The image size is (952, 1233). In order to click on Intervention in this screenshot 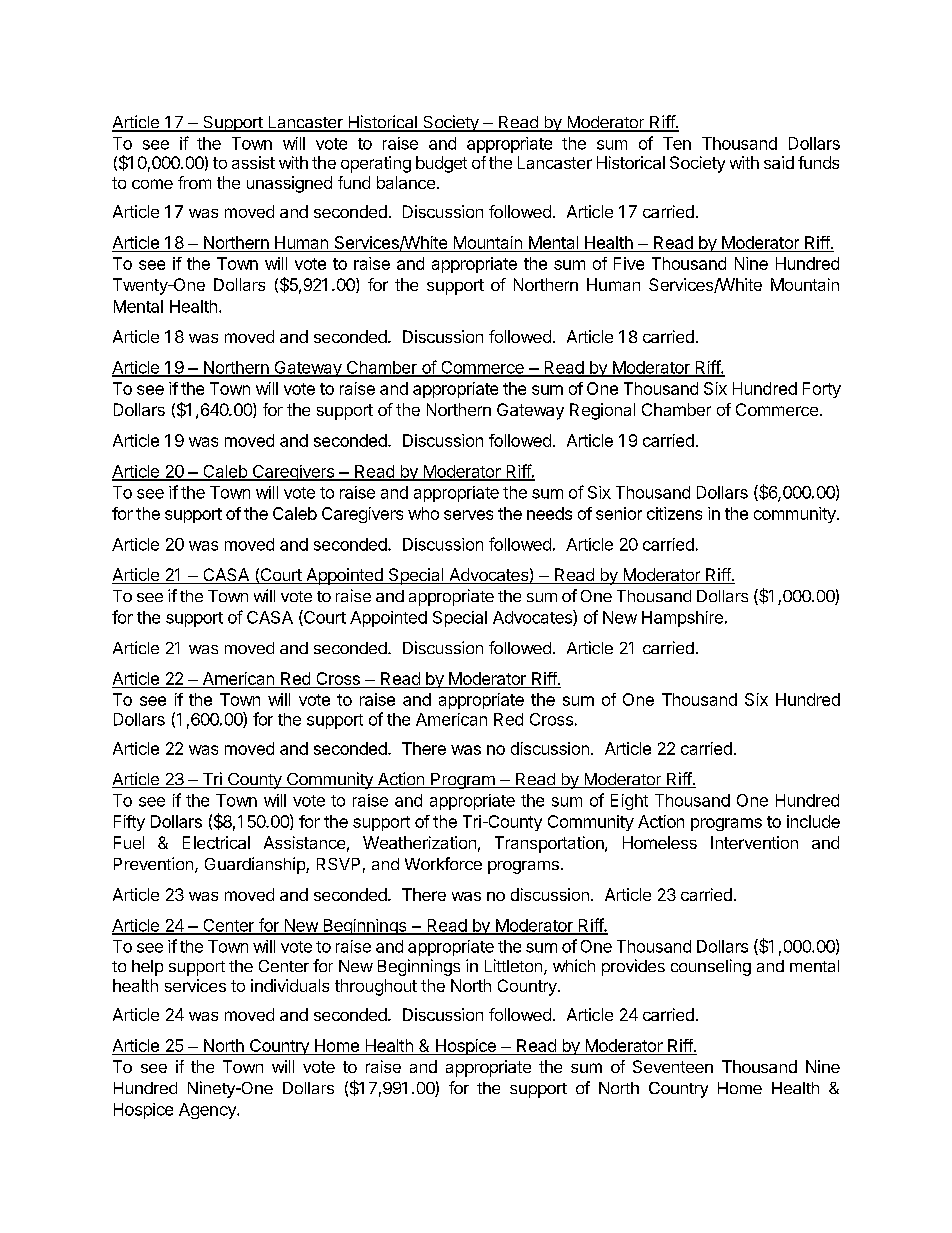, I will do `click(754, 842)`.
